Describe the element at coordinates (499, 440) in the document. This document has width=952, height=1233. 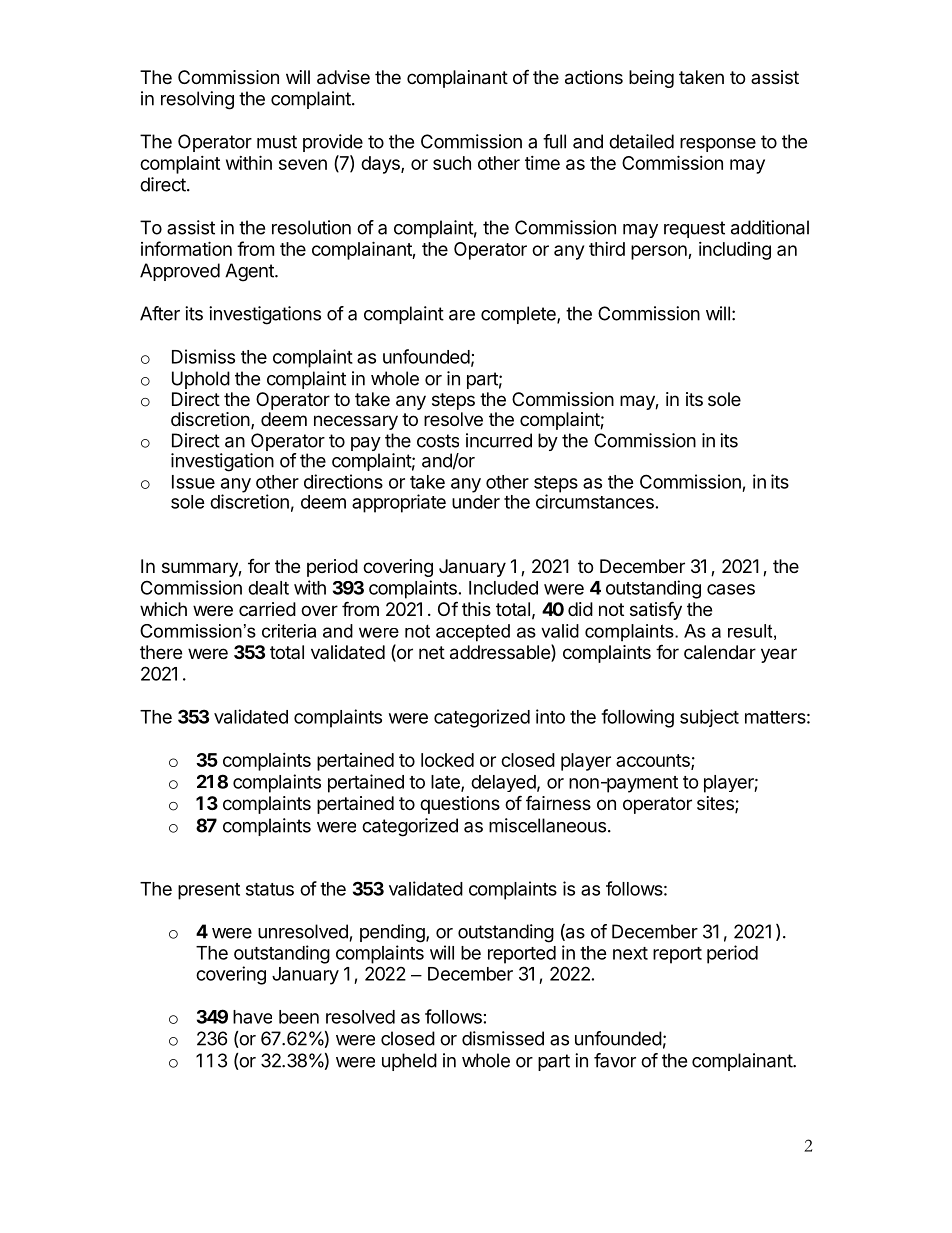
I see `incurred` at that location.
